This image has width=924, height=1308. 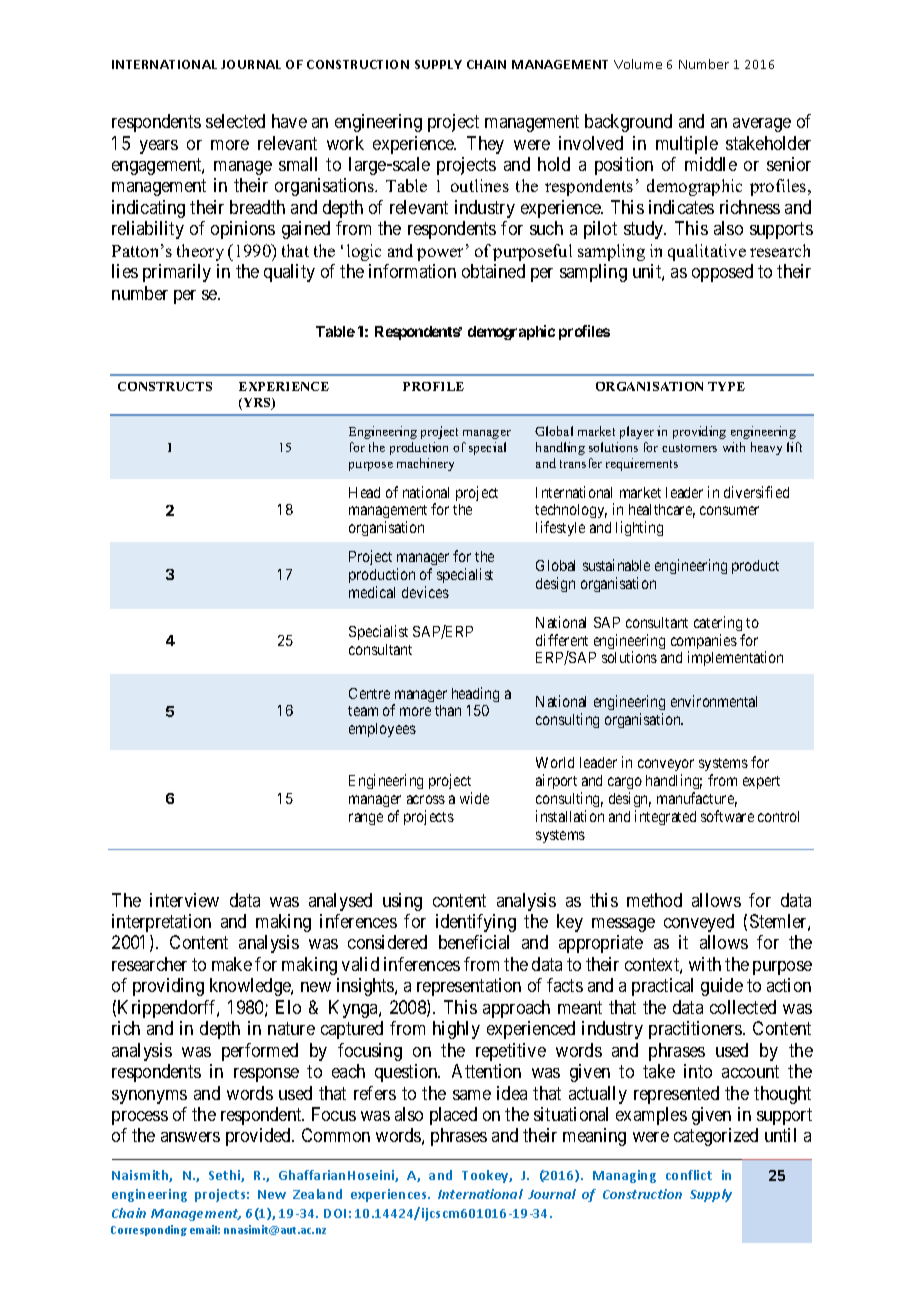 What do you see at coordinates (190, 1137) in the image?
I see `answers` at bounding box center [190, 1137].
